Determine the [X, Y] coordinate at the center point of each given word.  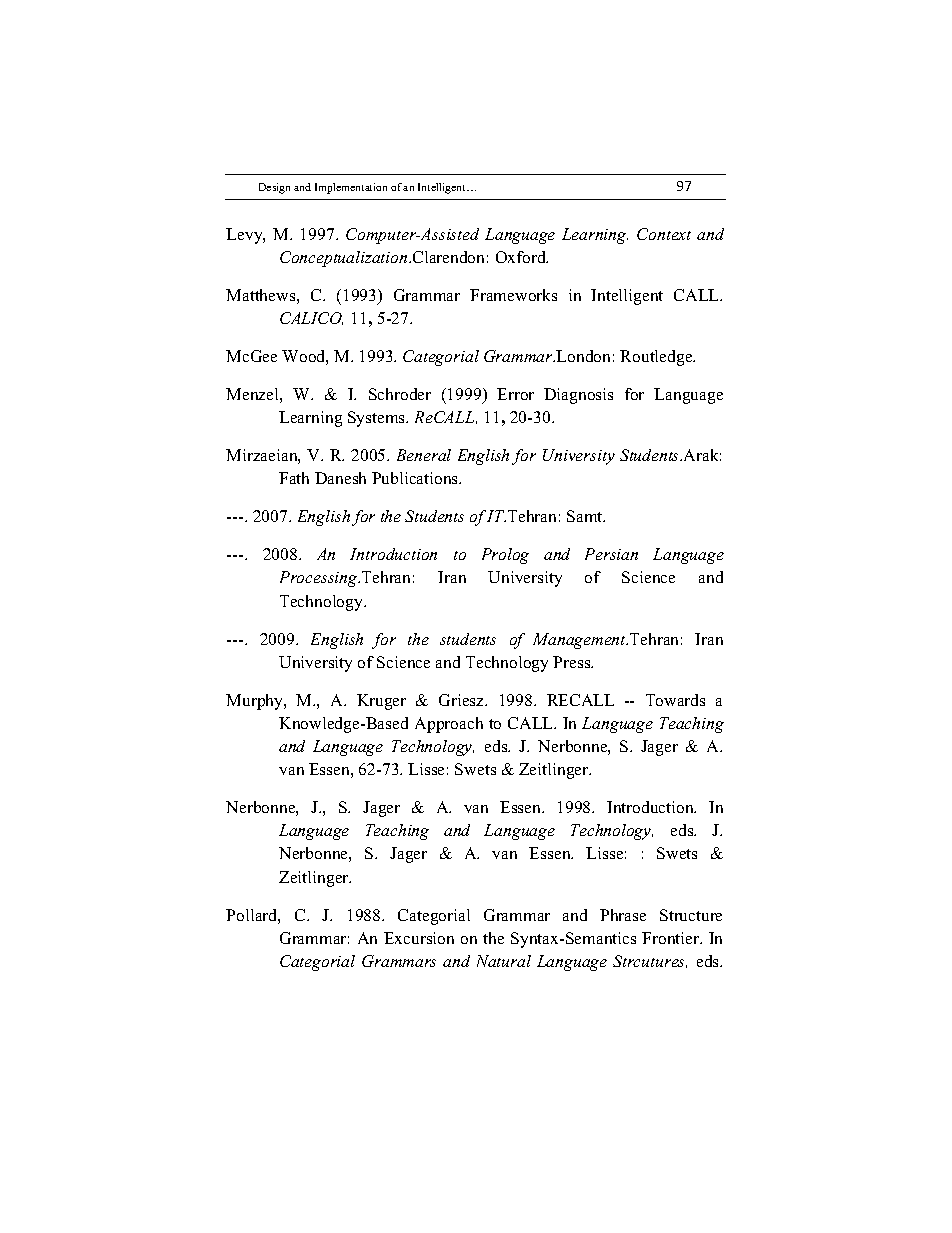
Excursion [419, 938]
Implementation [351, 188]
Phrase [623, 915]
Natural [504, 961]
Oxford [522, 257]
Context [664, 234]
